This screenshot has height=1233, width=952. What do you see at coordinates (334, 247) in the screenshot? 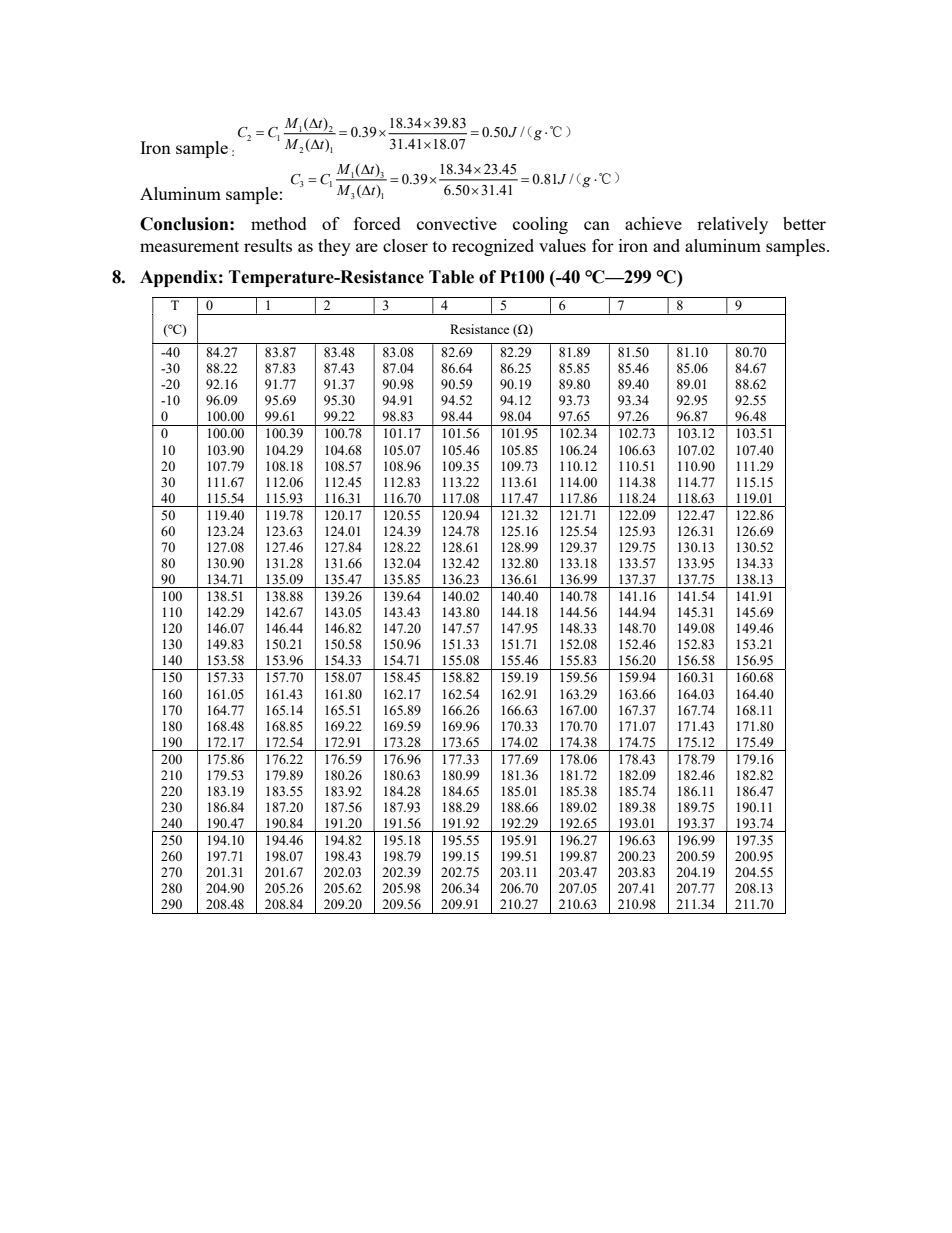
I see `they` at bounding box center [334, 247].
